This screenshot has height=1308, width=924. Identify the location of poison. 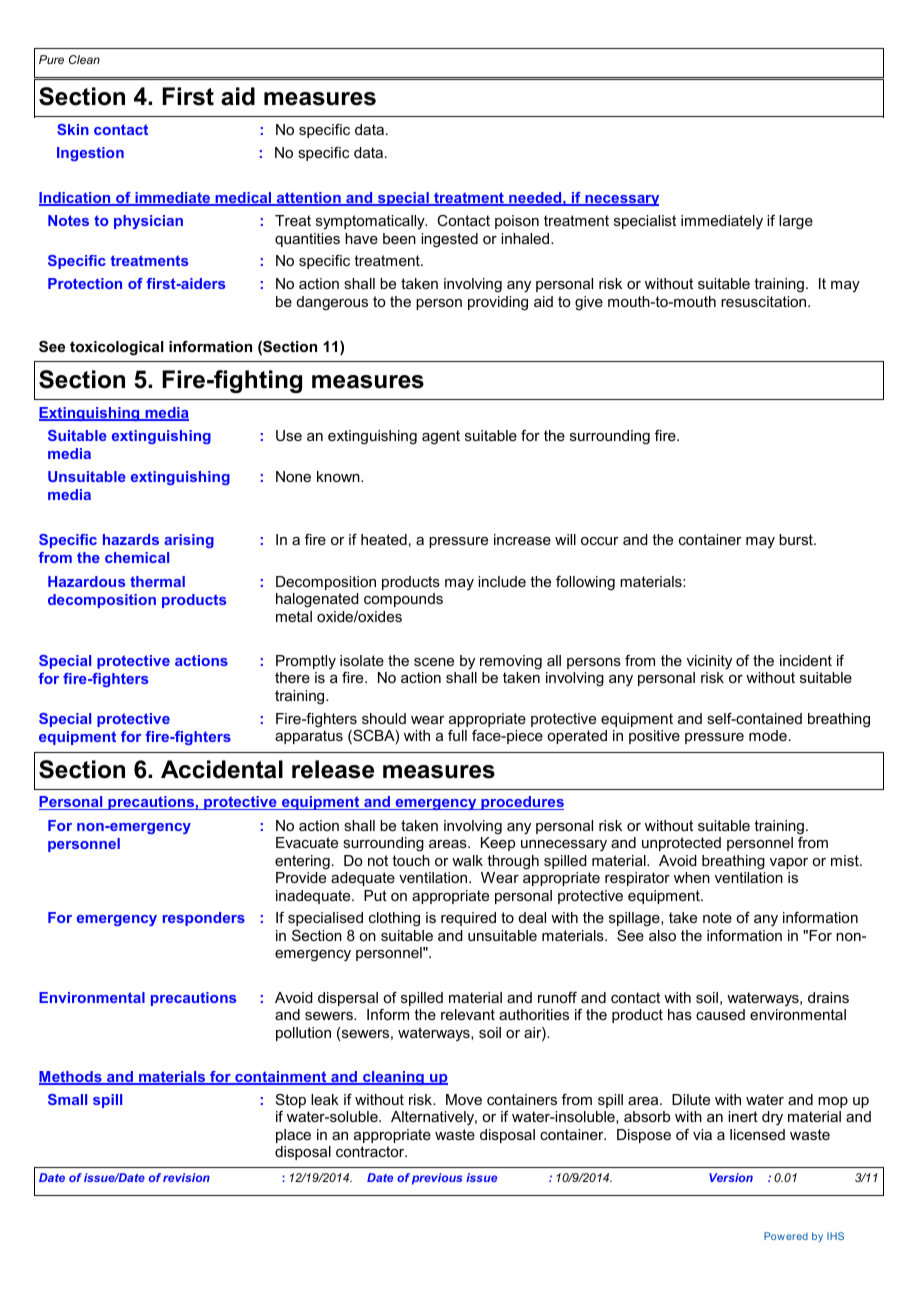
(517, 222).
